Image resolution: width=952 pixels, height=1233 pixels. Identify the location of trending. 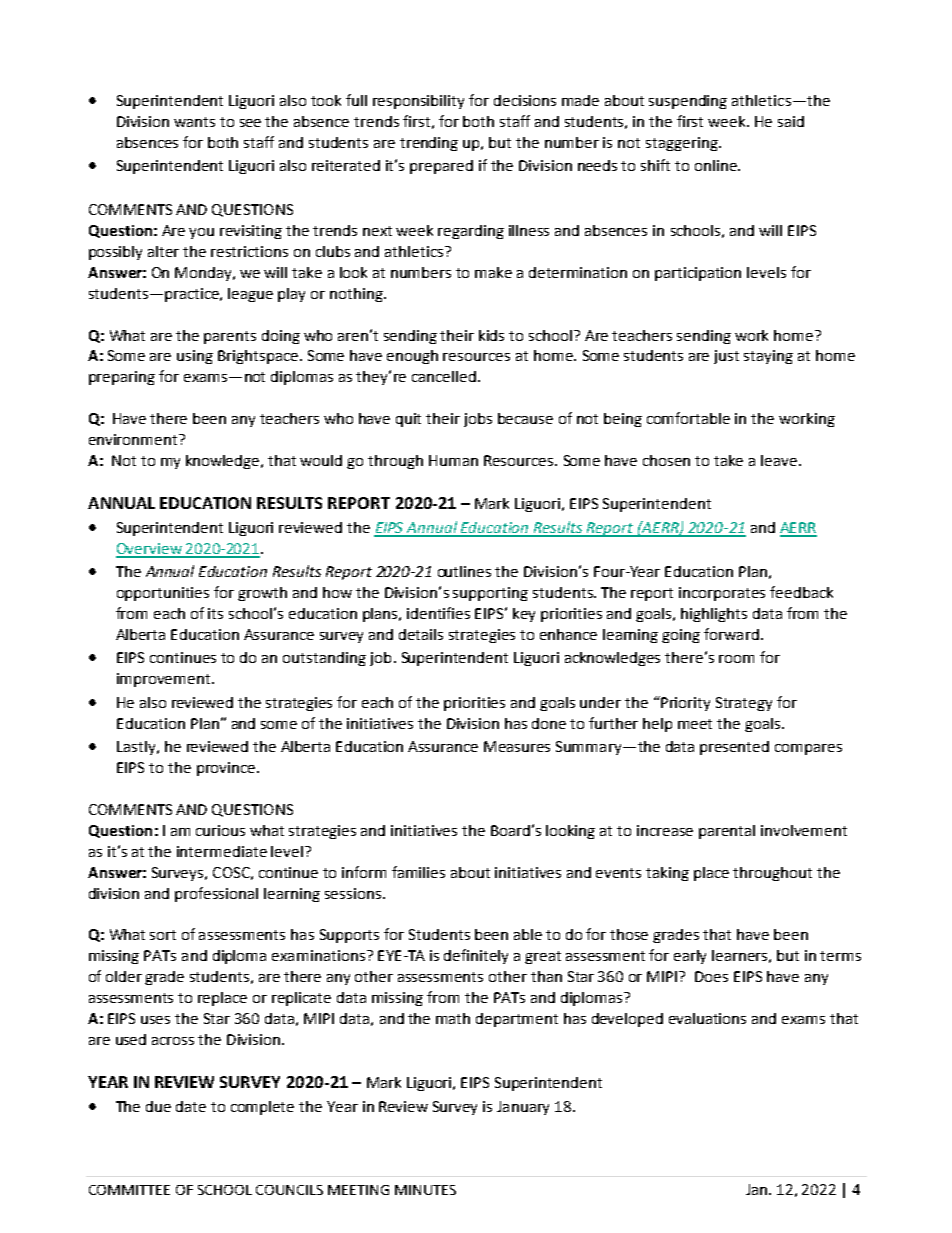
(429, 144).
